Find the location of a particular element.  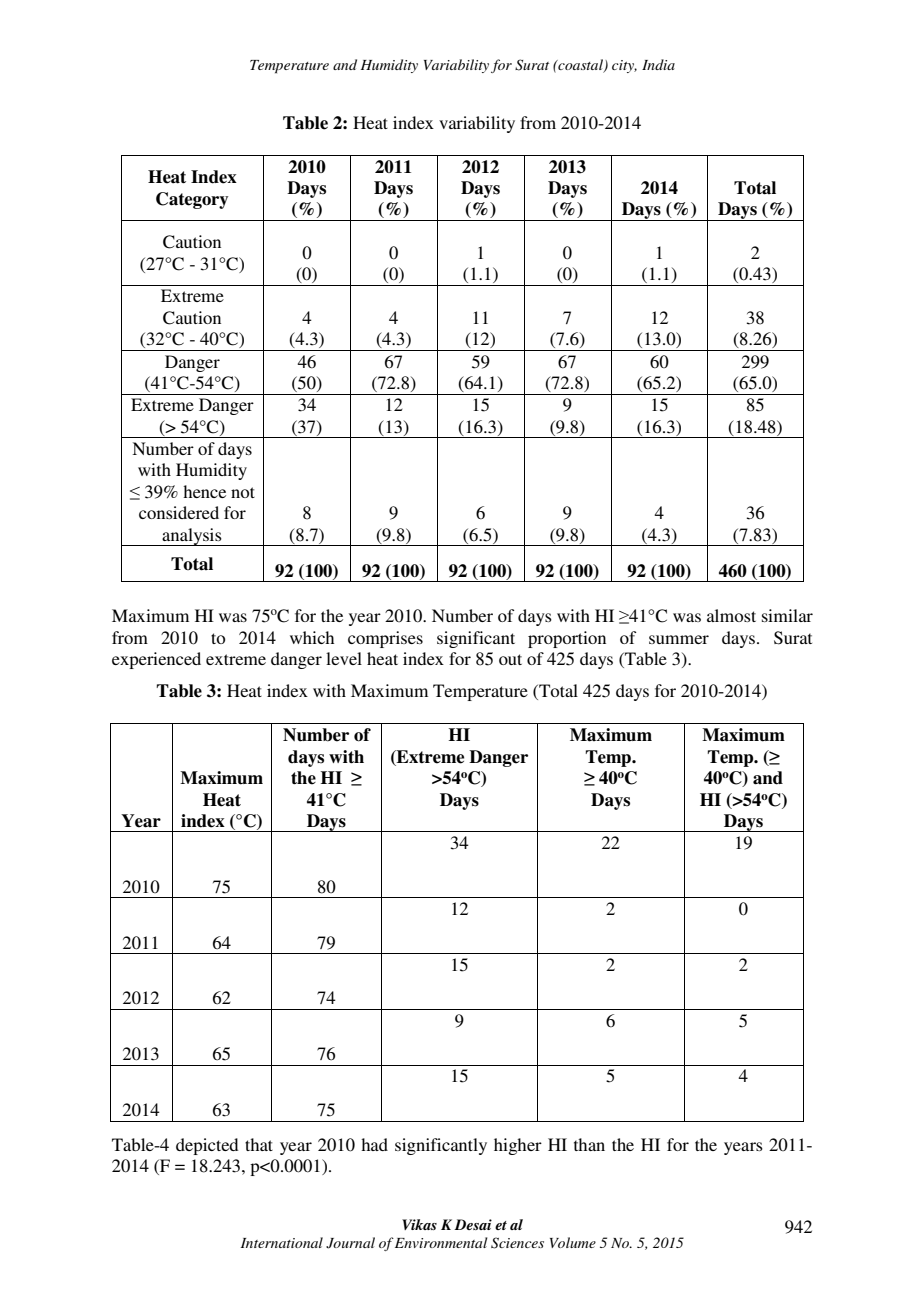

almost is located at coordinates (731, 615).
